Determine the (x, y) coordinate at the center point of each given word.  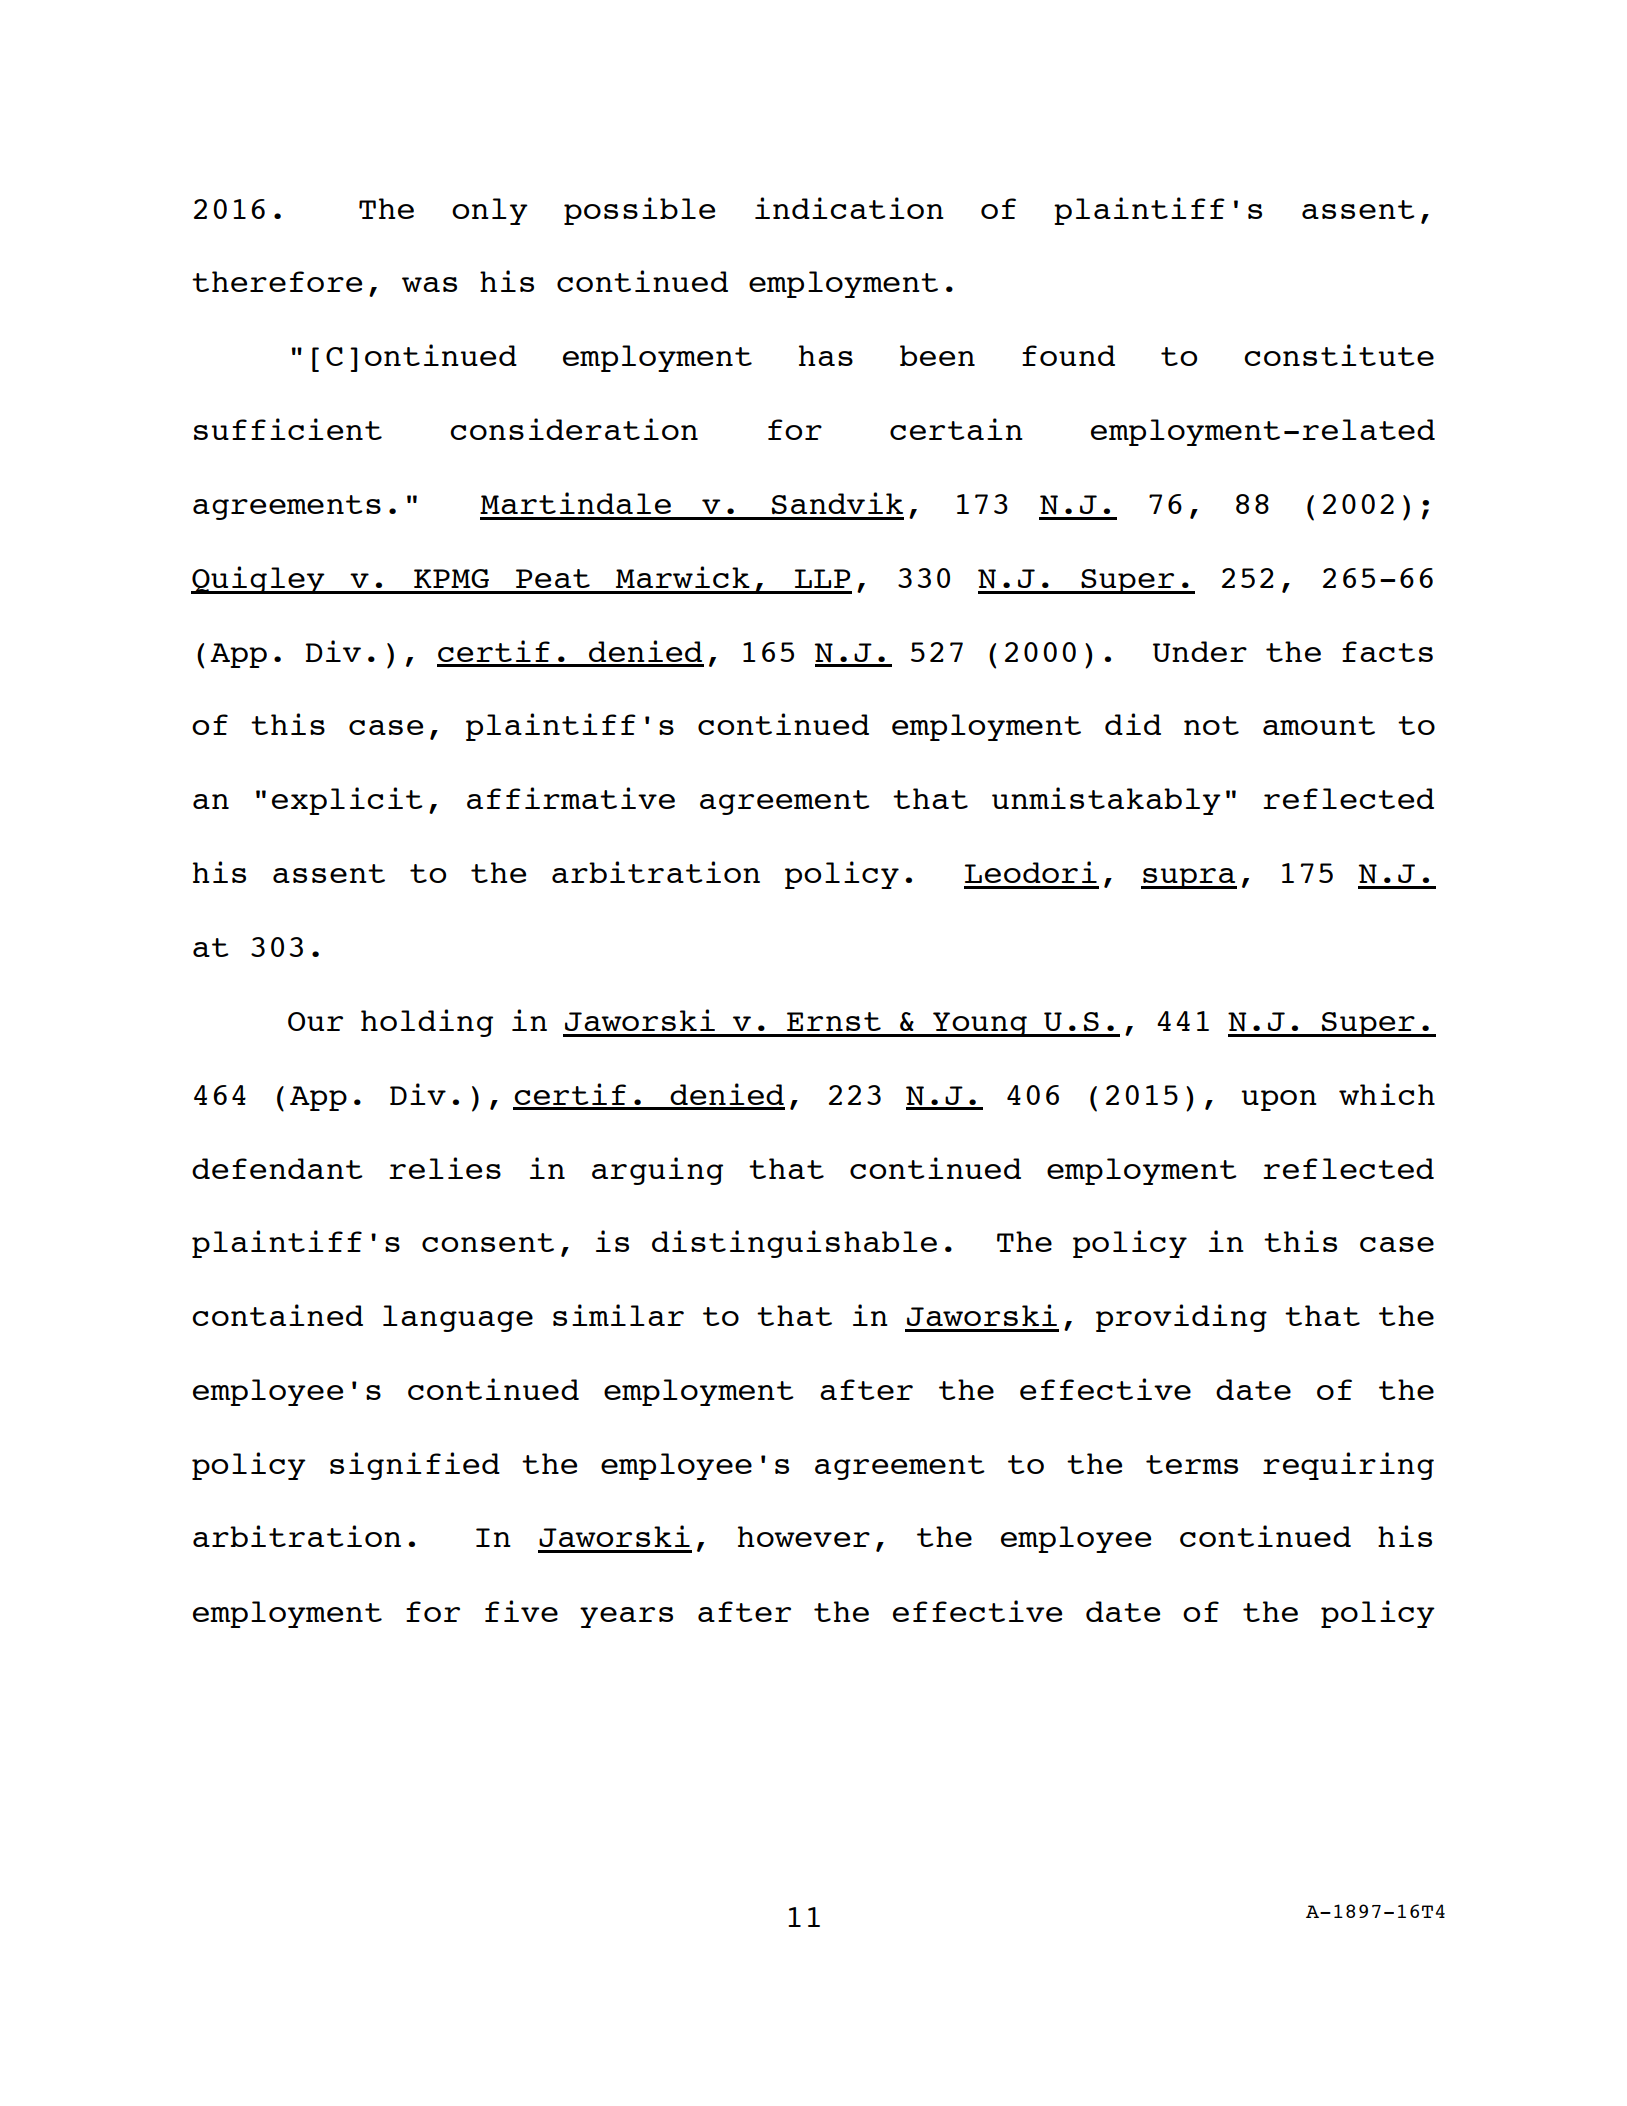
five (521, 1611)
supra (1189, 878)
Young (980, 1024)
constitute (1339, 355)
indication (849, 208)
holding (427, 1023)
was (429, 284)
